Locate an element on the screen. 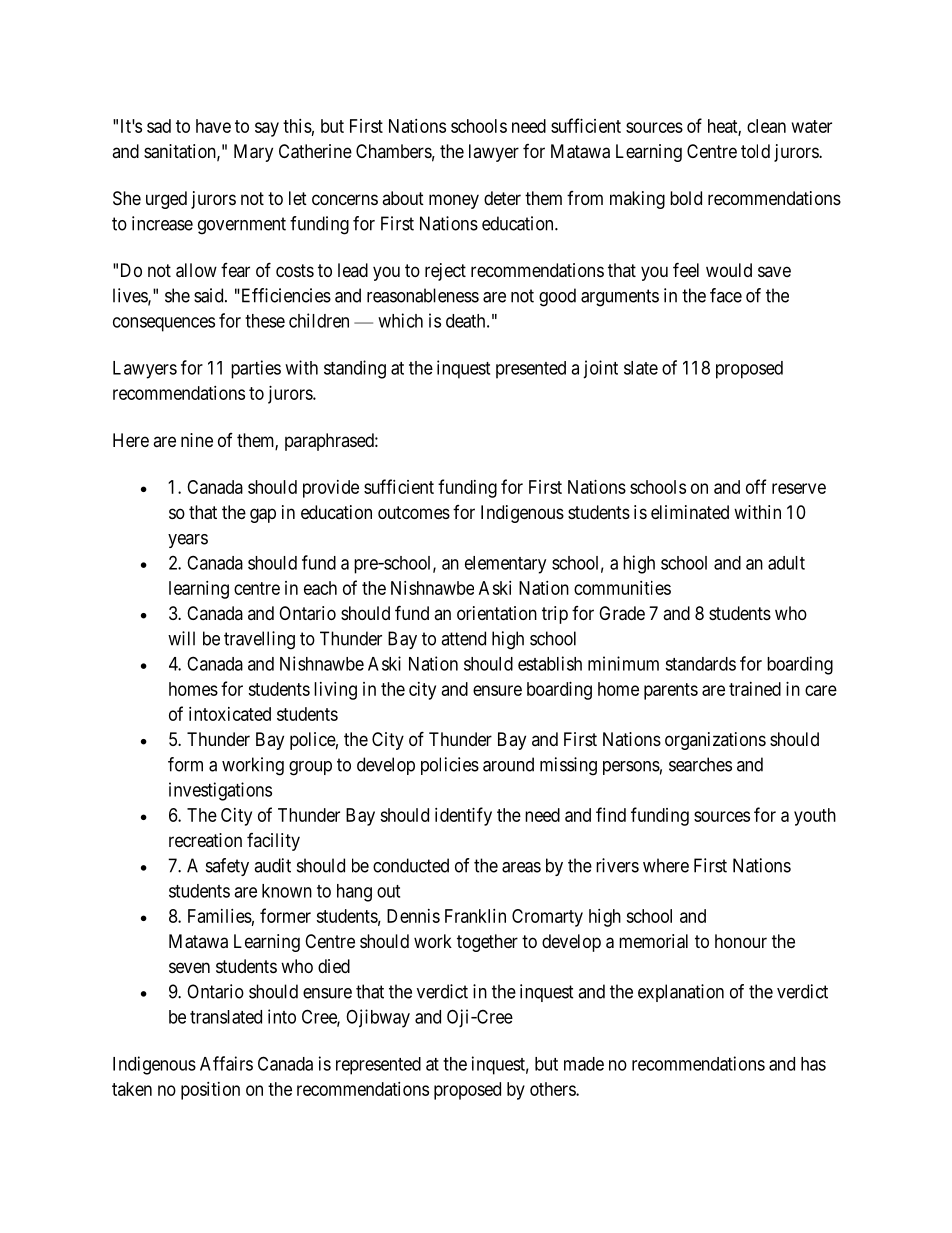 This screenshot has width=952, height=1233. told is located at coordinates (755, 151).
